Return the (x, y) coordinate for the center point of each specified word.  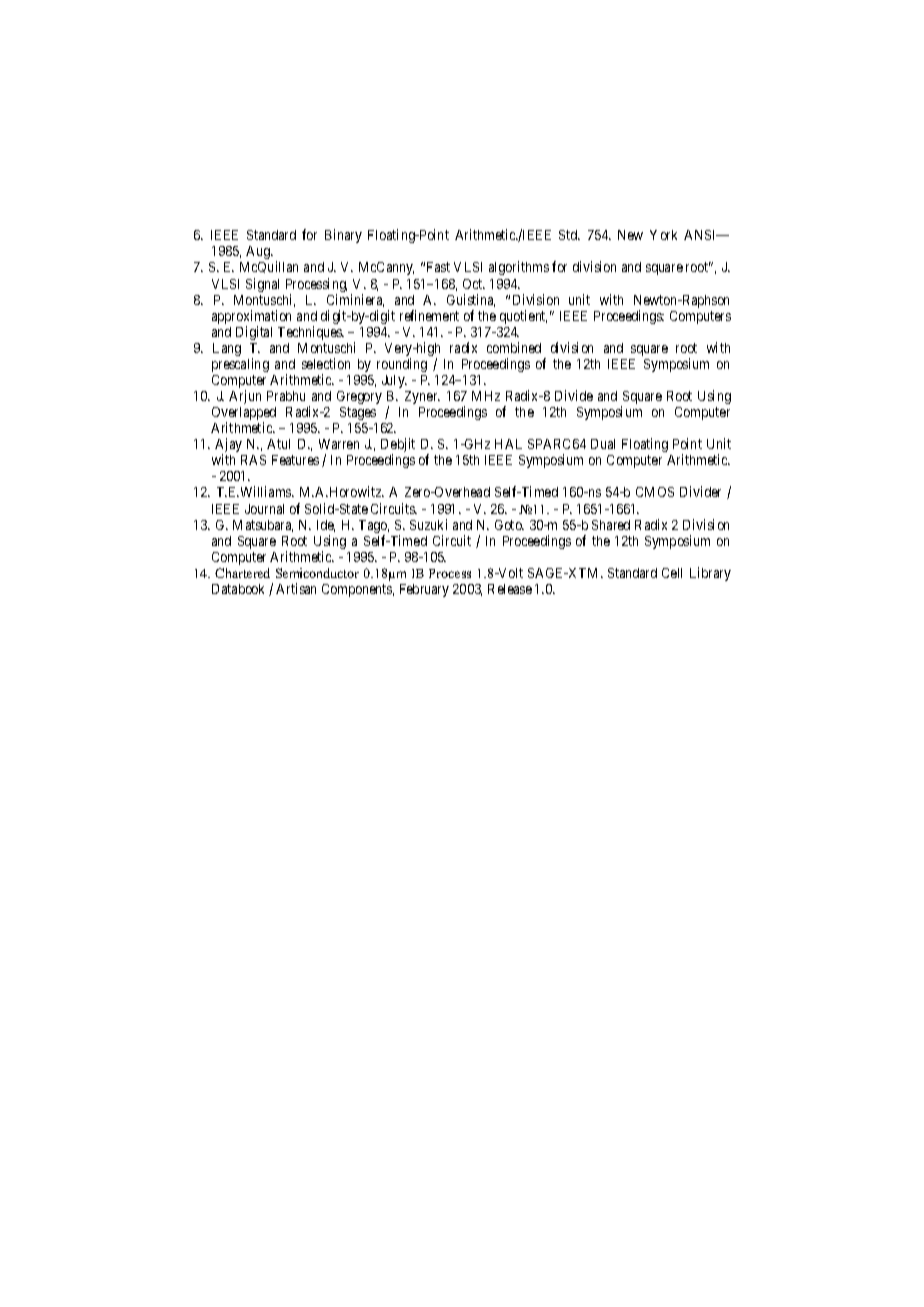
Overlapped (244, 415)
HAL (508, 444)
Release (510, 589)
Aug (259, 252)
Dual (603, 444)
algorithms (519, 268)
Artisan (296, 588)
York (663, 235)
